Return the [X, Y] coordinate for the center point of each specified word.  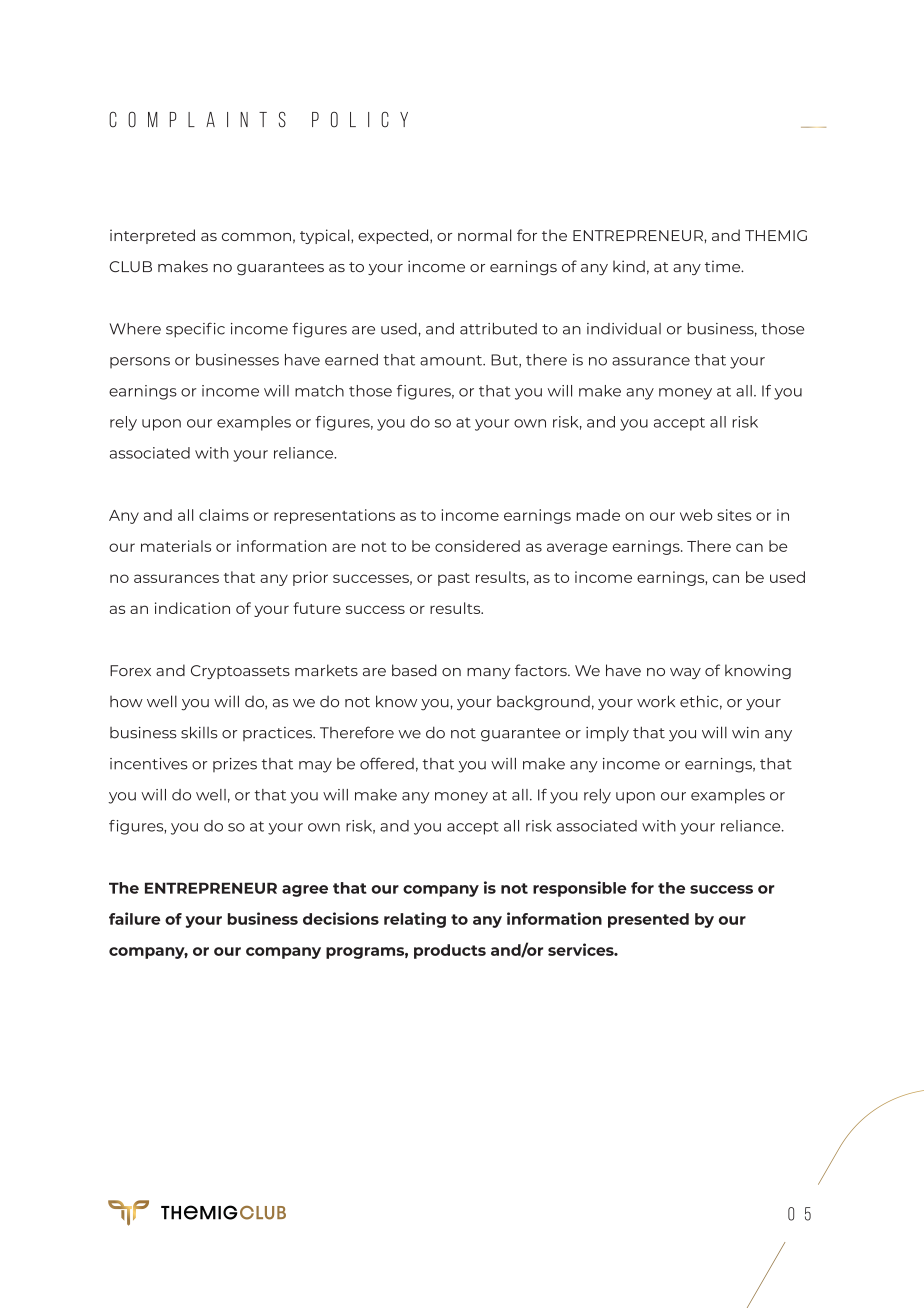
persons [140, 363]
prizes [235, 765]
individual [624, 329]
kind [629, 266]
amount [452, 360]
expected [394, 236]
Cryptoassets [240, 672]
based [414, 670]
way [685, 673]
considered [477, 546]
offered [387, 763]
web [696, 515]
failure [135, 918]
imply [607, 734]
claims [224, 515]
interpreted [152, 236]
